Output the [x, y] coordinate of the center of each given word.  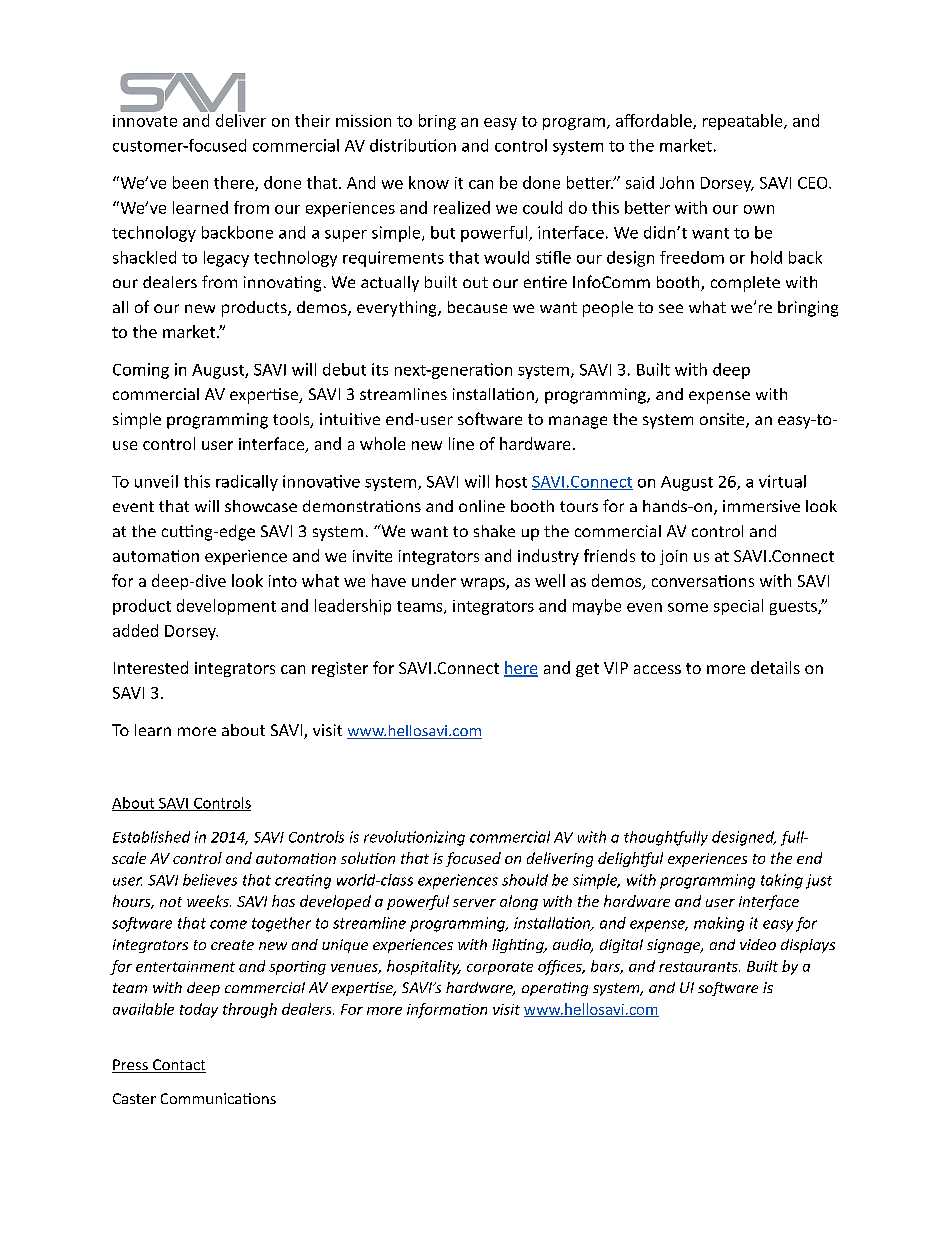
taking [782, 881]
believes [210, 880]
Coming [141, 371]
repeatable [744, 122]
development [226, 607]
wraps [484, 584]
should [525, 880]
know [429, 182]
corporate [500, 968]
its [380, 369]
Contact [178, 1066]
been [190, 182]
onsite [723, 420]
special [738, 607]
